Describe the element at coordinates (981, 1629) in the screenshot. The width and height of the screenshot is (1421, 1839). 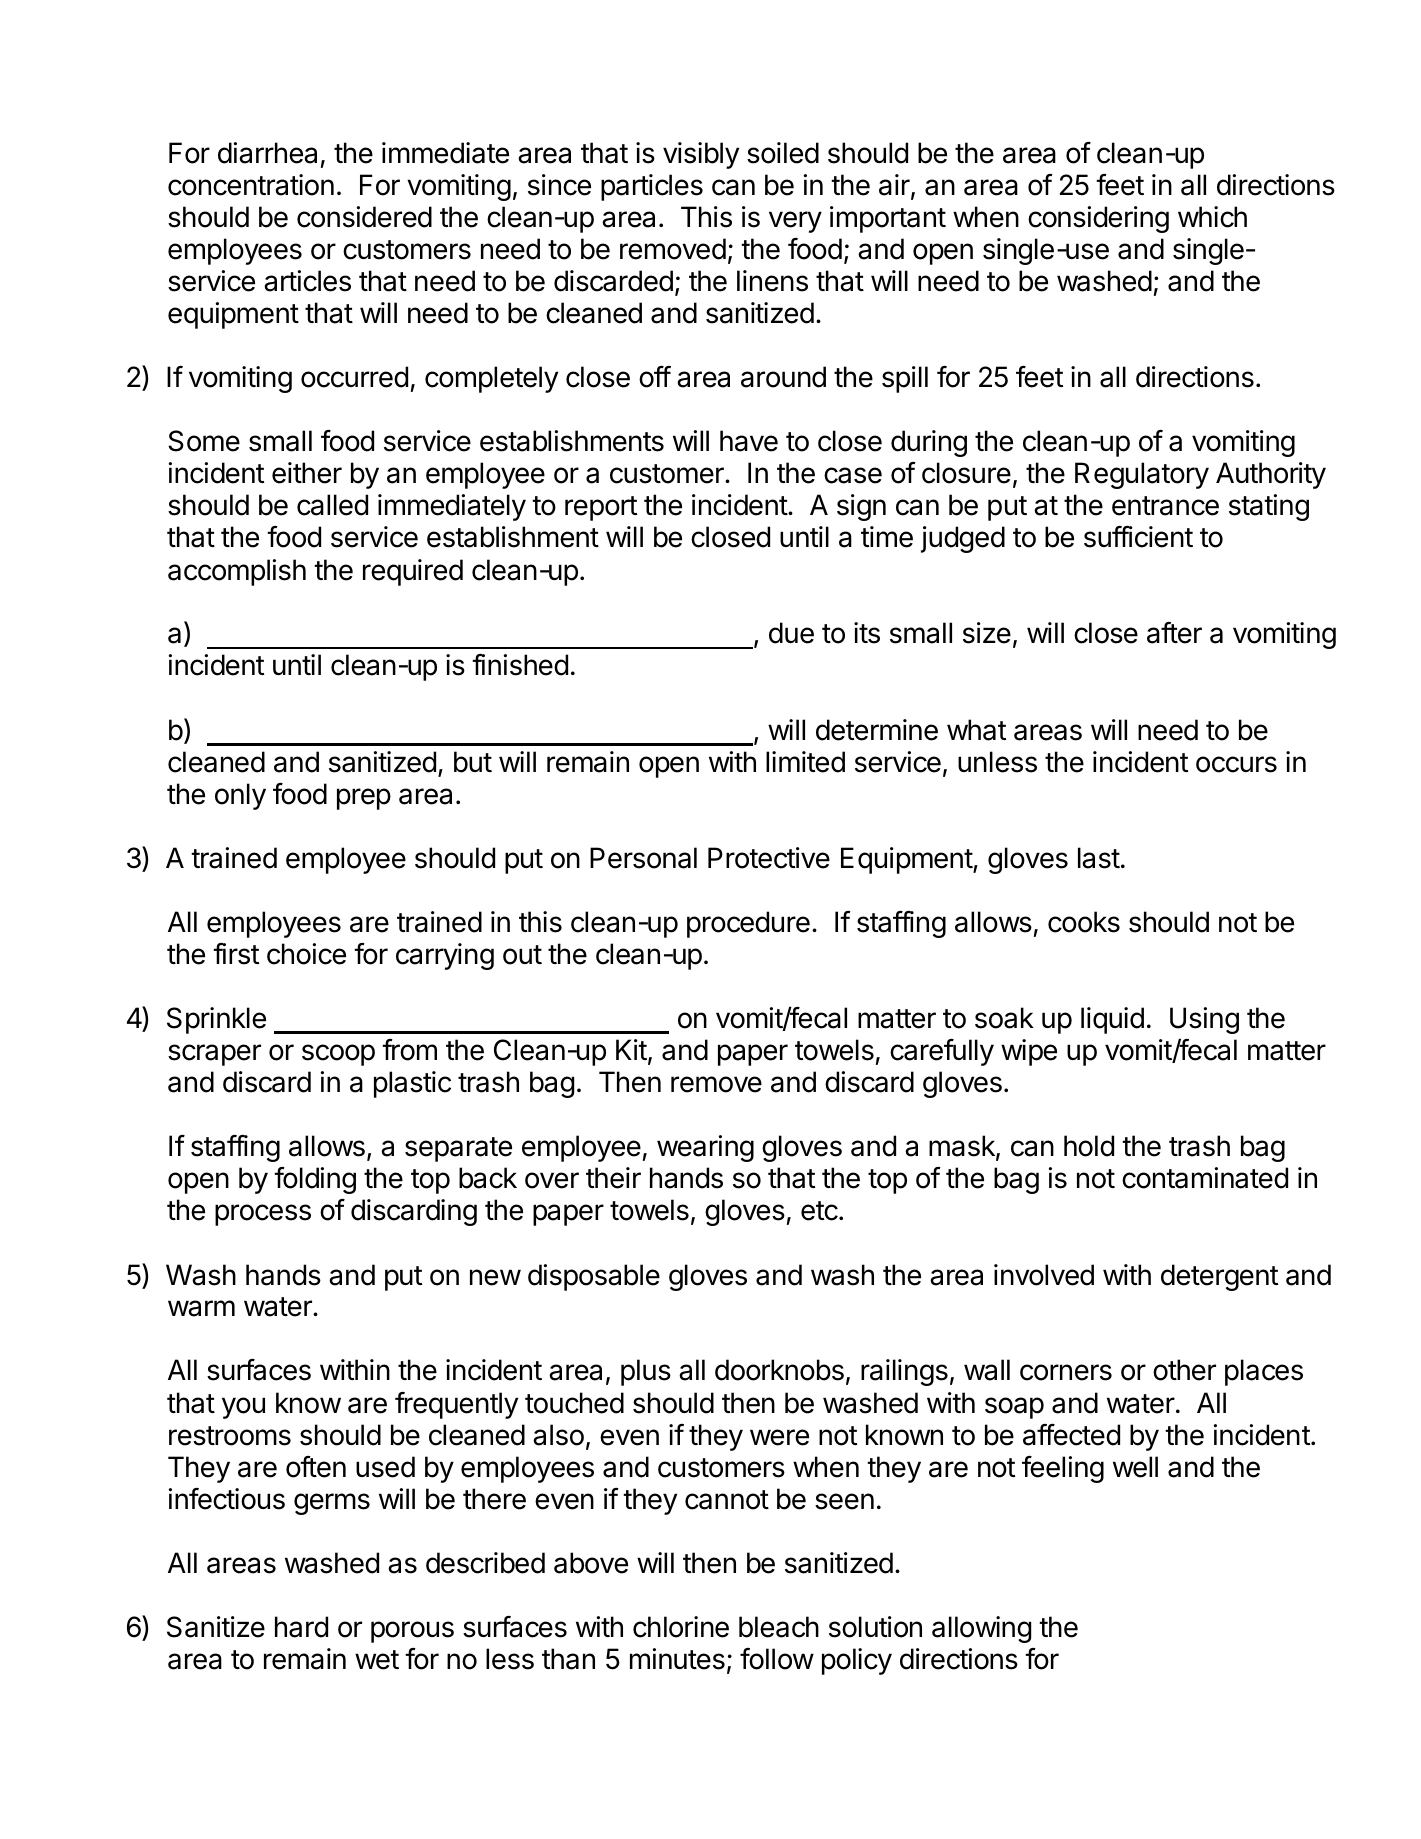
I see `allowing` at that location.
